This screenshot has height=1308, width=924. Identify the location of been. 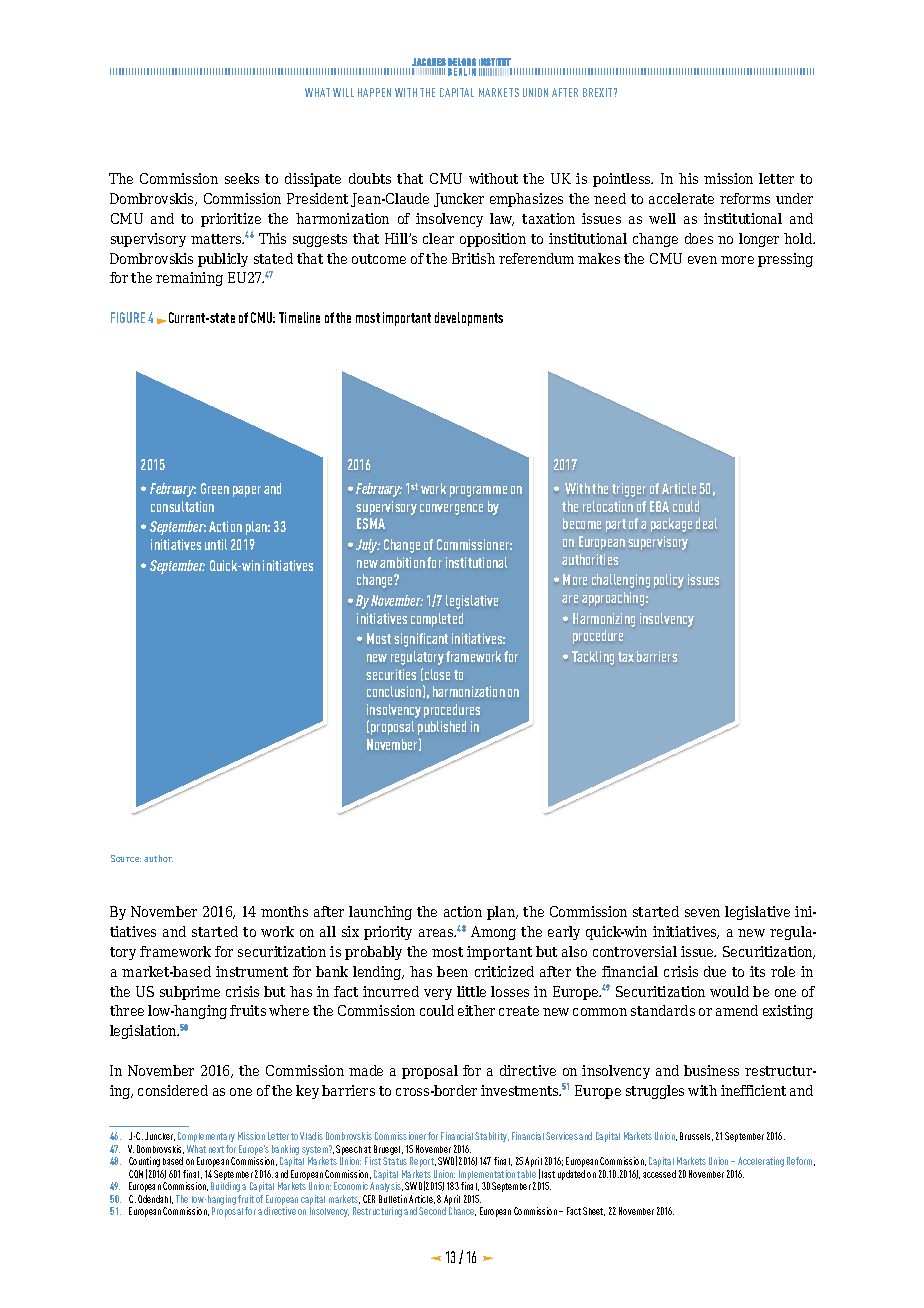
(452, 971).
